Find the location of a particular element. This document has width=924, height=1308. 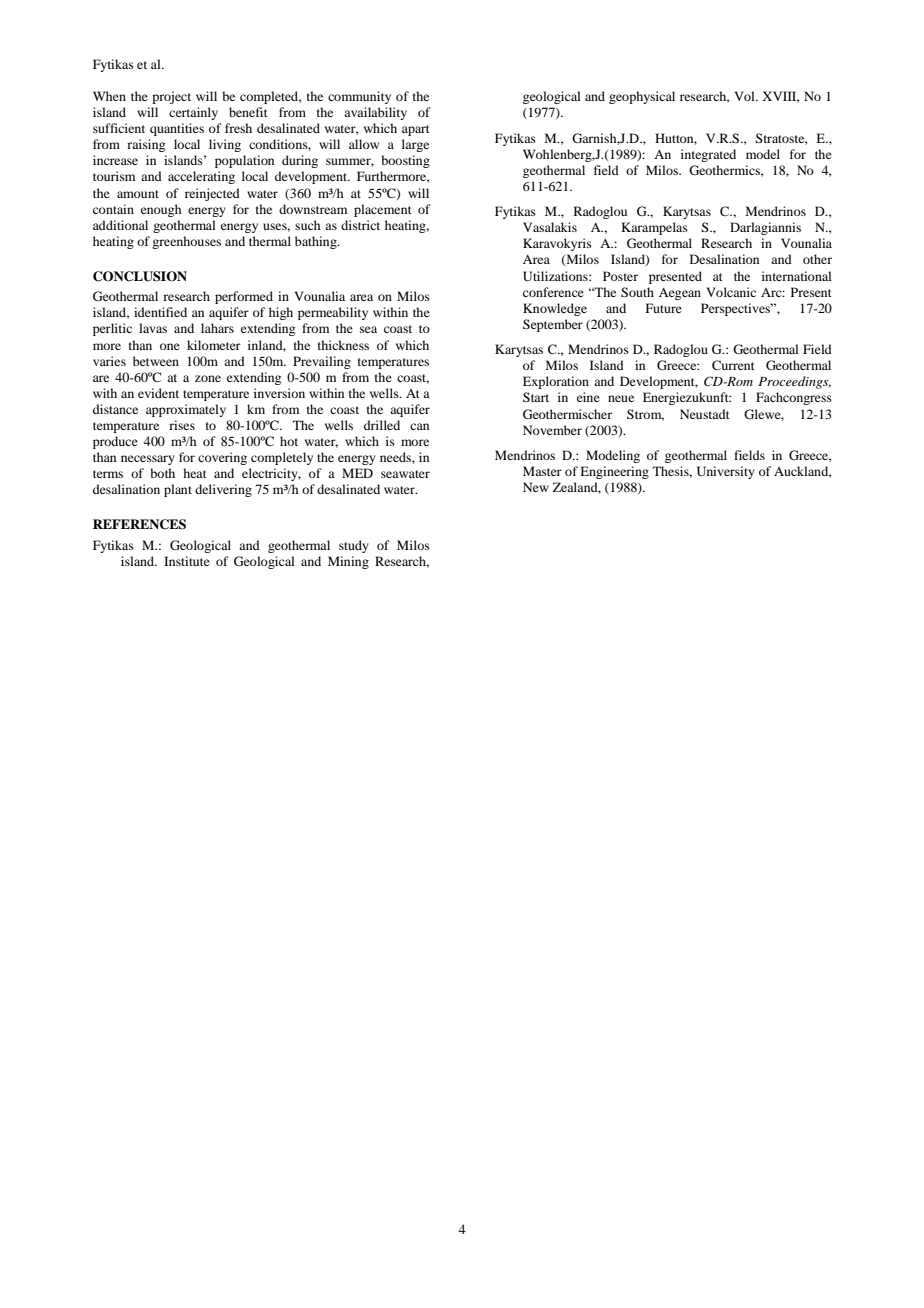

covering is located at coordinates (222, 458).
